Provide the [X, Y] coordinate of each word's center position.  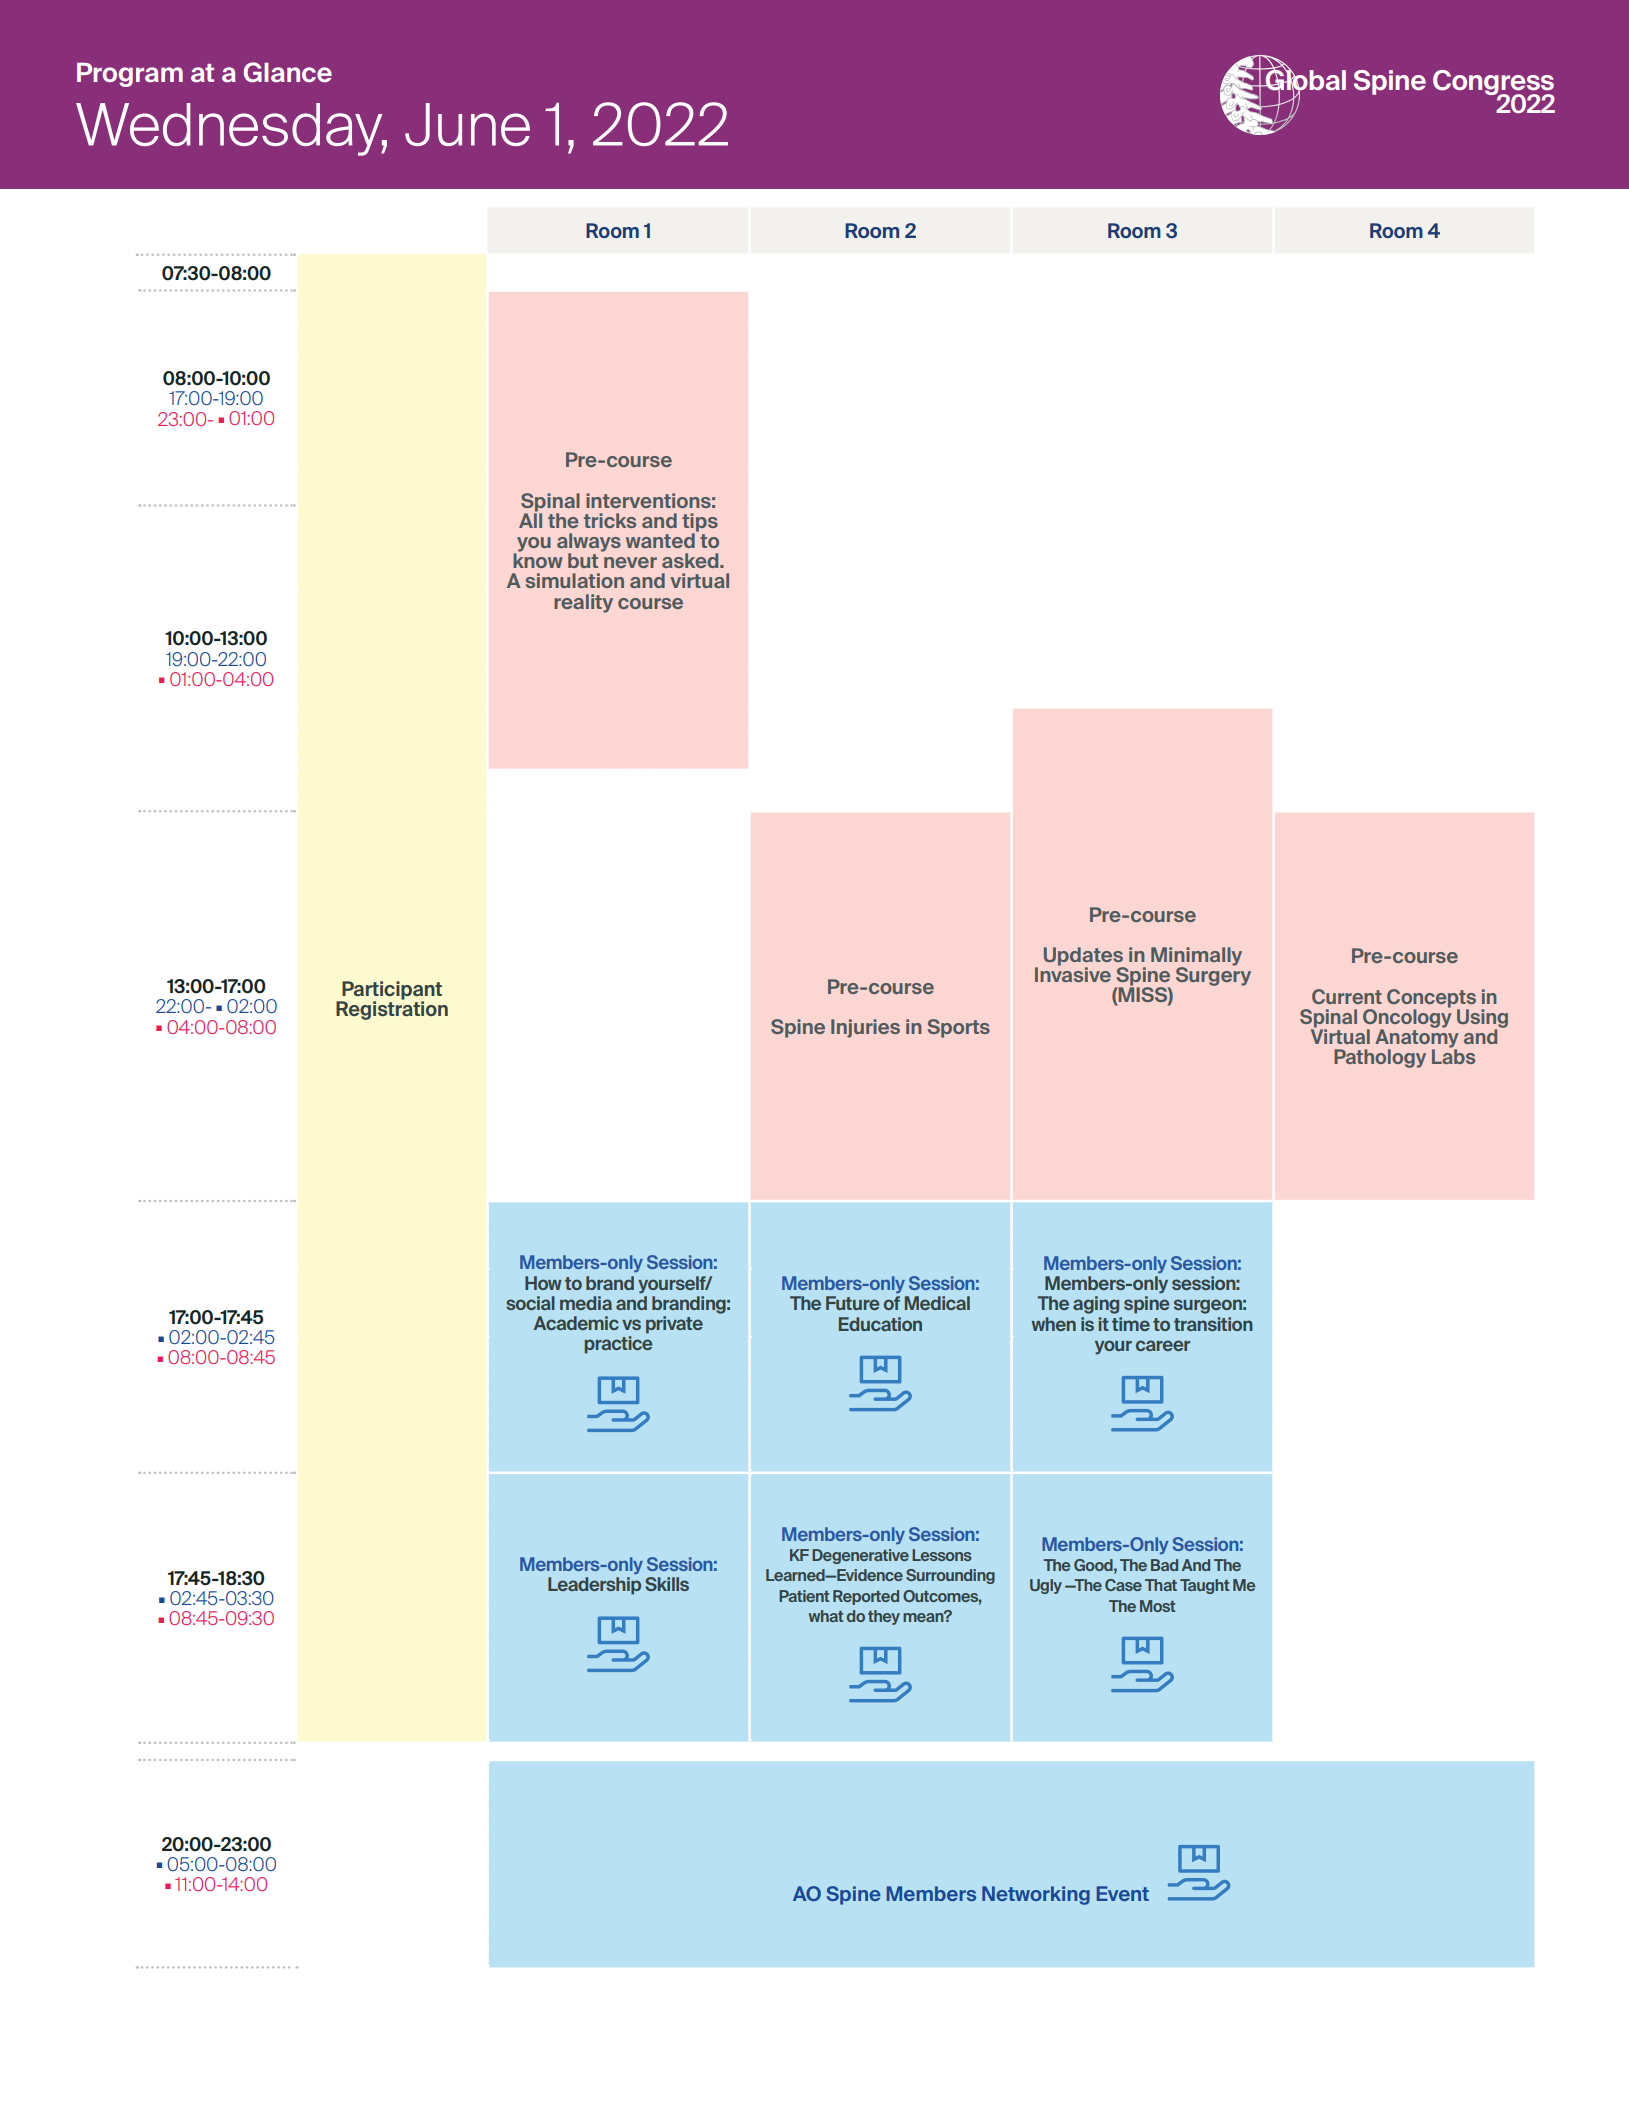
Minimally [1196, 957]
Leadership [594, 1586]
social [530, 1303]
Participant [391, 991]
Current [1347, 996]
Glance [288, 72]
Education [880, 1324]
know [538, 559]
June [467, 124]
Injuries [865, 1028]
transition [1213, 1324]
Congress [1493, 84]
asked [691, 560]
